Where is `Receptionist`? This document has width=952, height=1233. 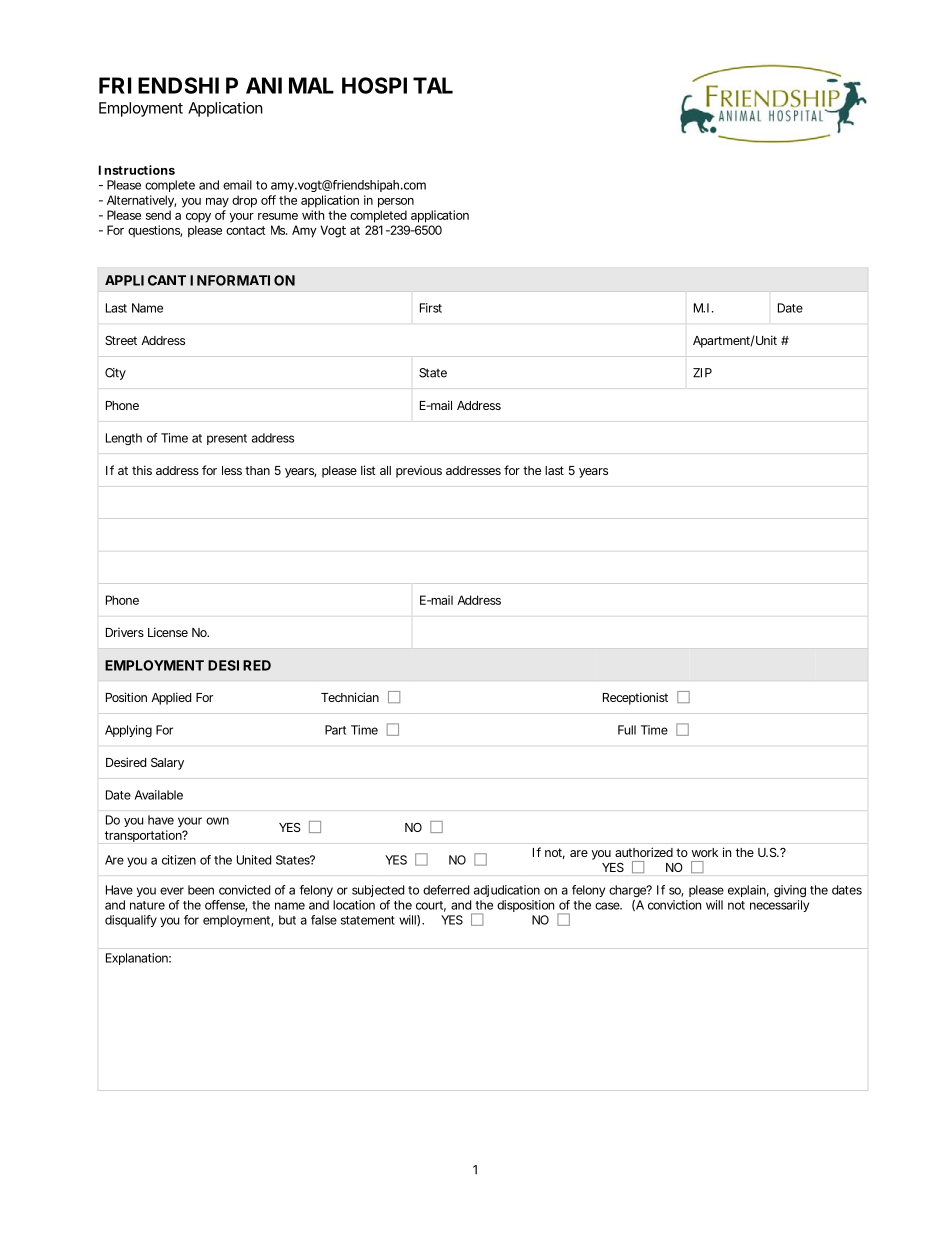 Receptionist is located at coordinates (635, 698).
